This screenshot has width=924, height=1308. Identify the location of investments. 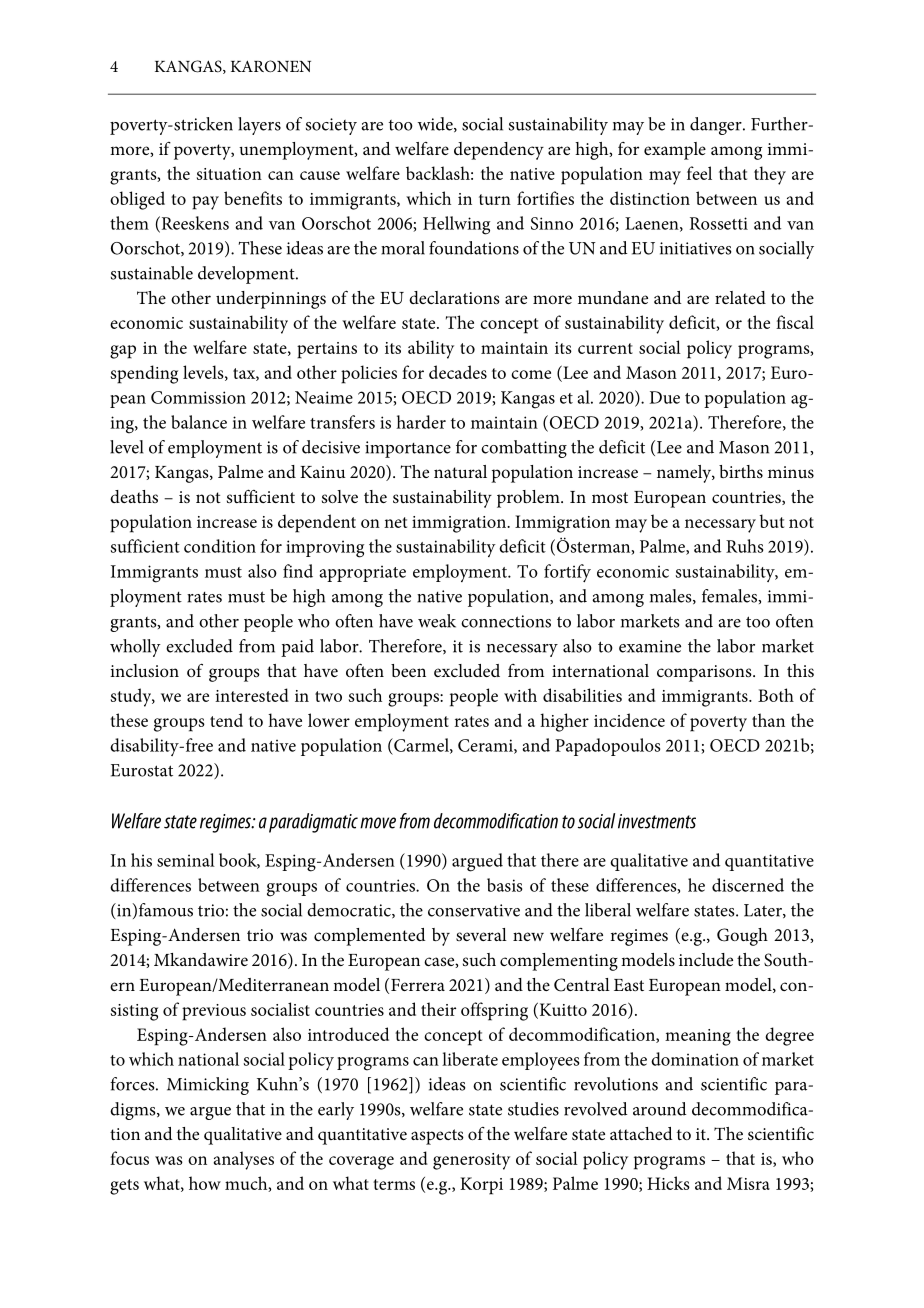
(657, 821).
